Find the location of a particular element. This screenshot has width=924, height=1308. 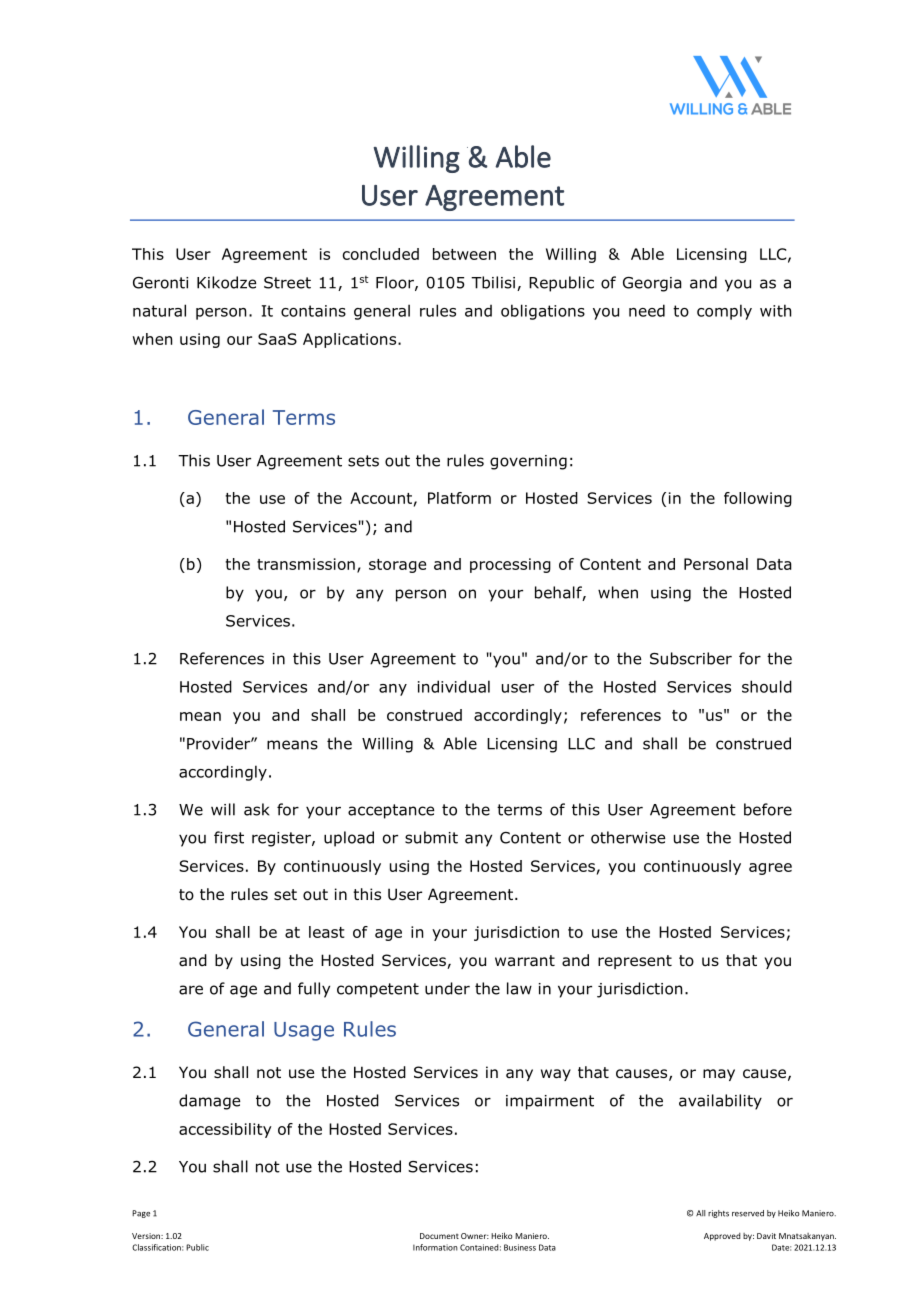

Document is located at coordinates (439, 1236).
